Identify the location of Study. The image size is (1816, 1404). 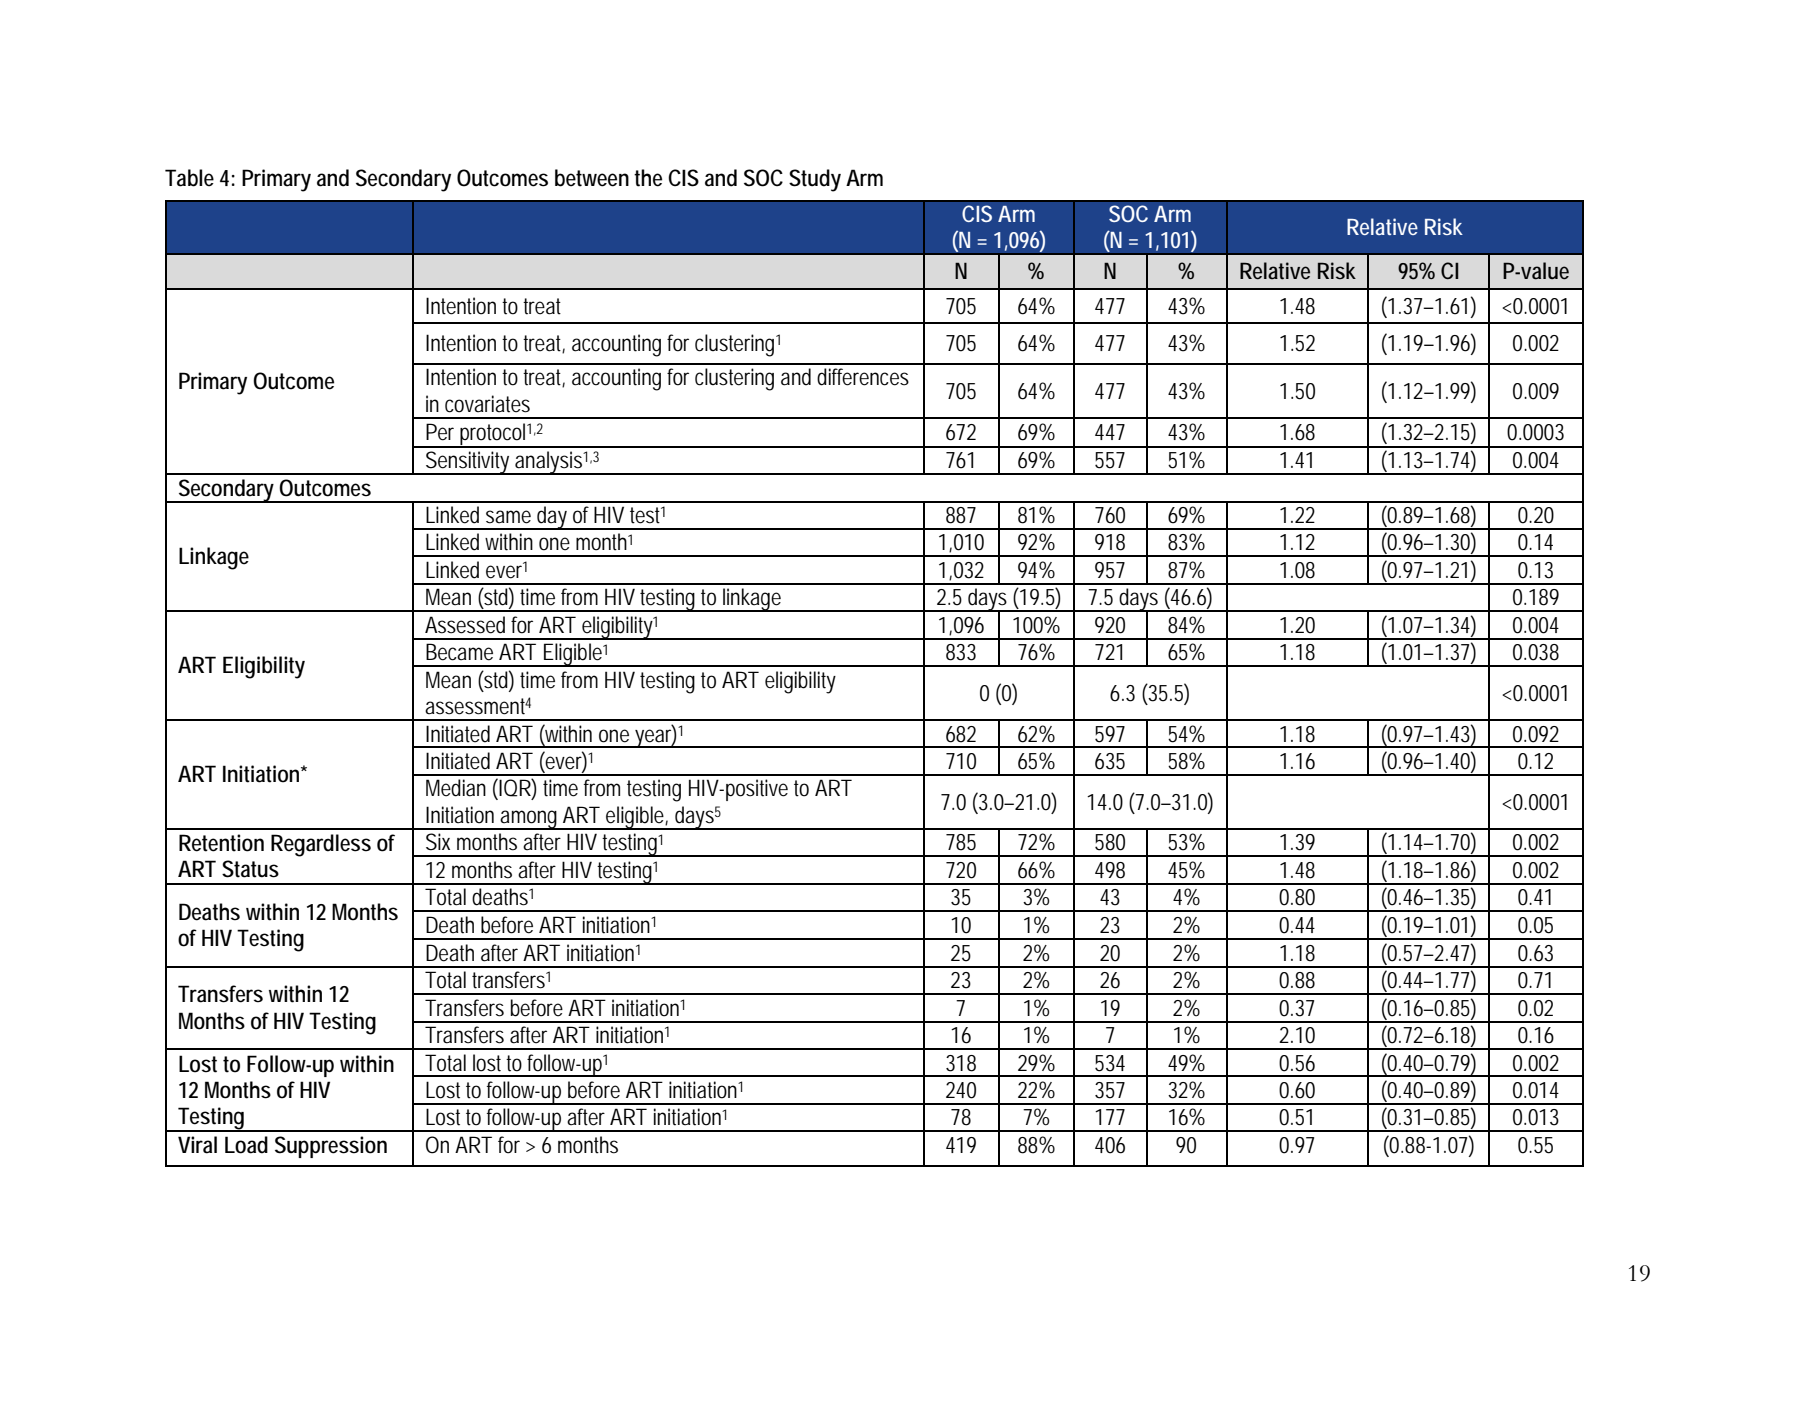
(815, 180).
